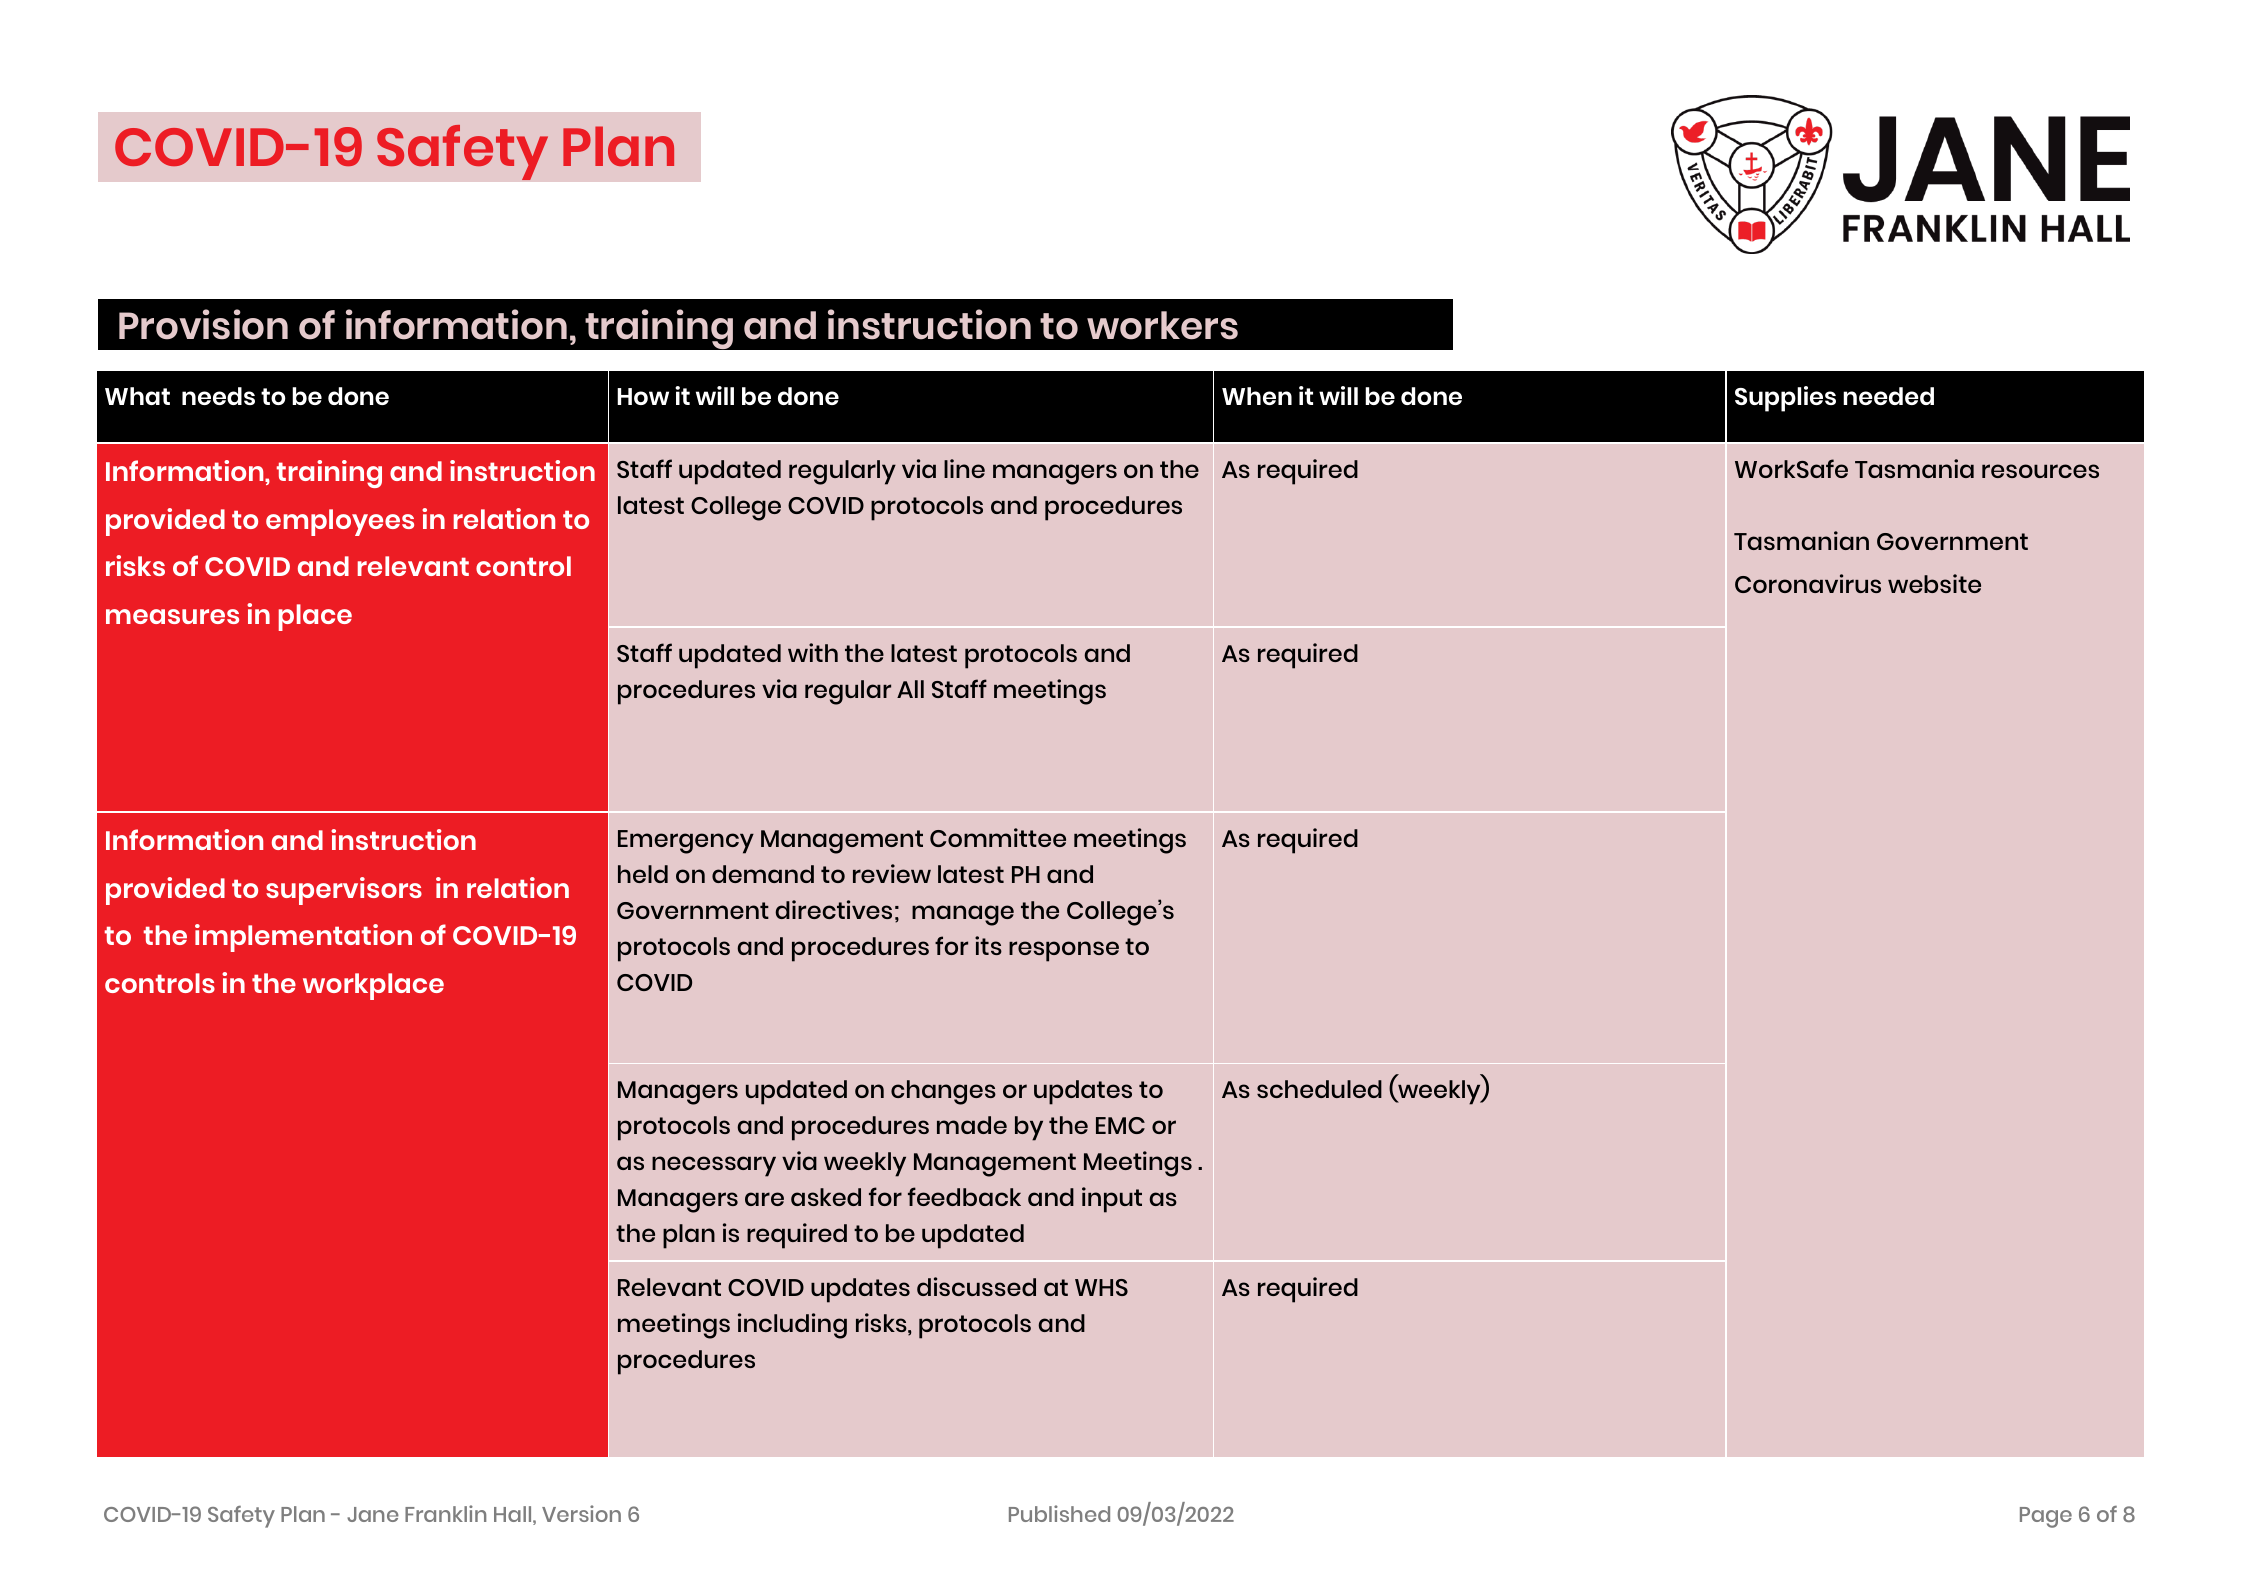 Image resolution: width=2242 pixels, height=1586 pixels. I want to click on Coronavirus, so click(1808, 583).
